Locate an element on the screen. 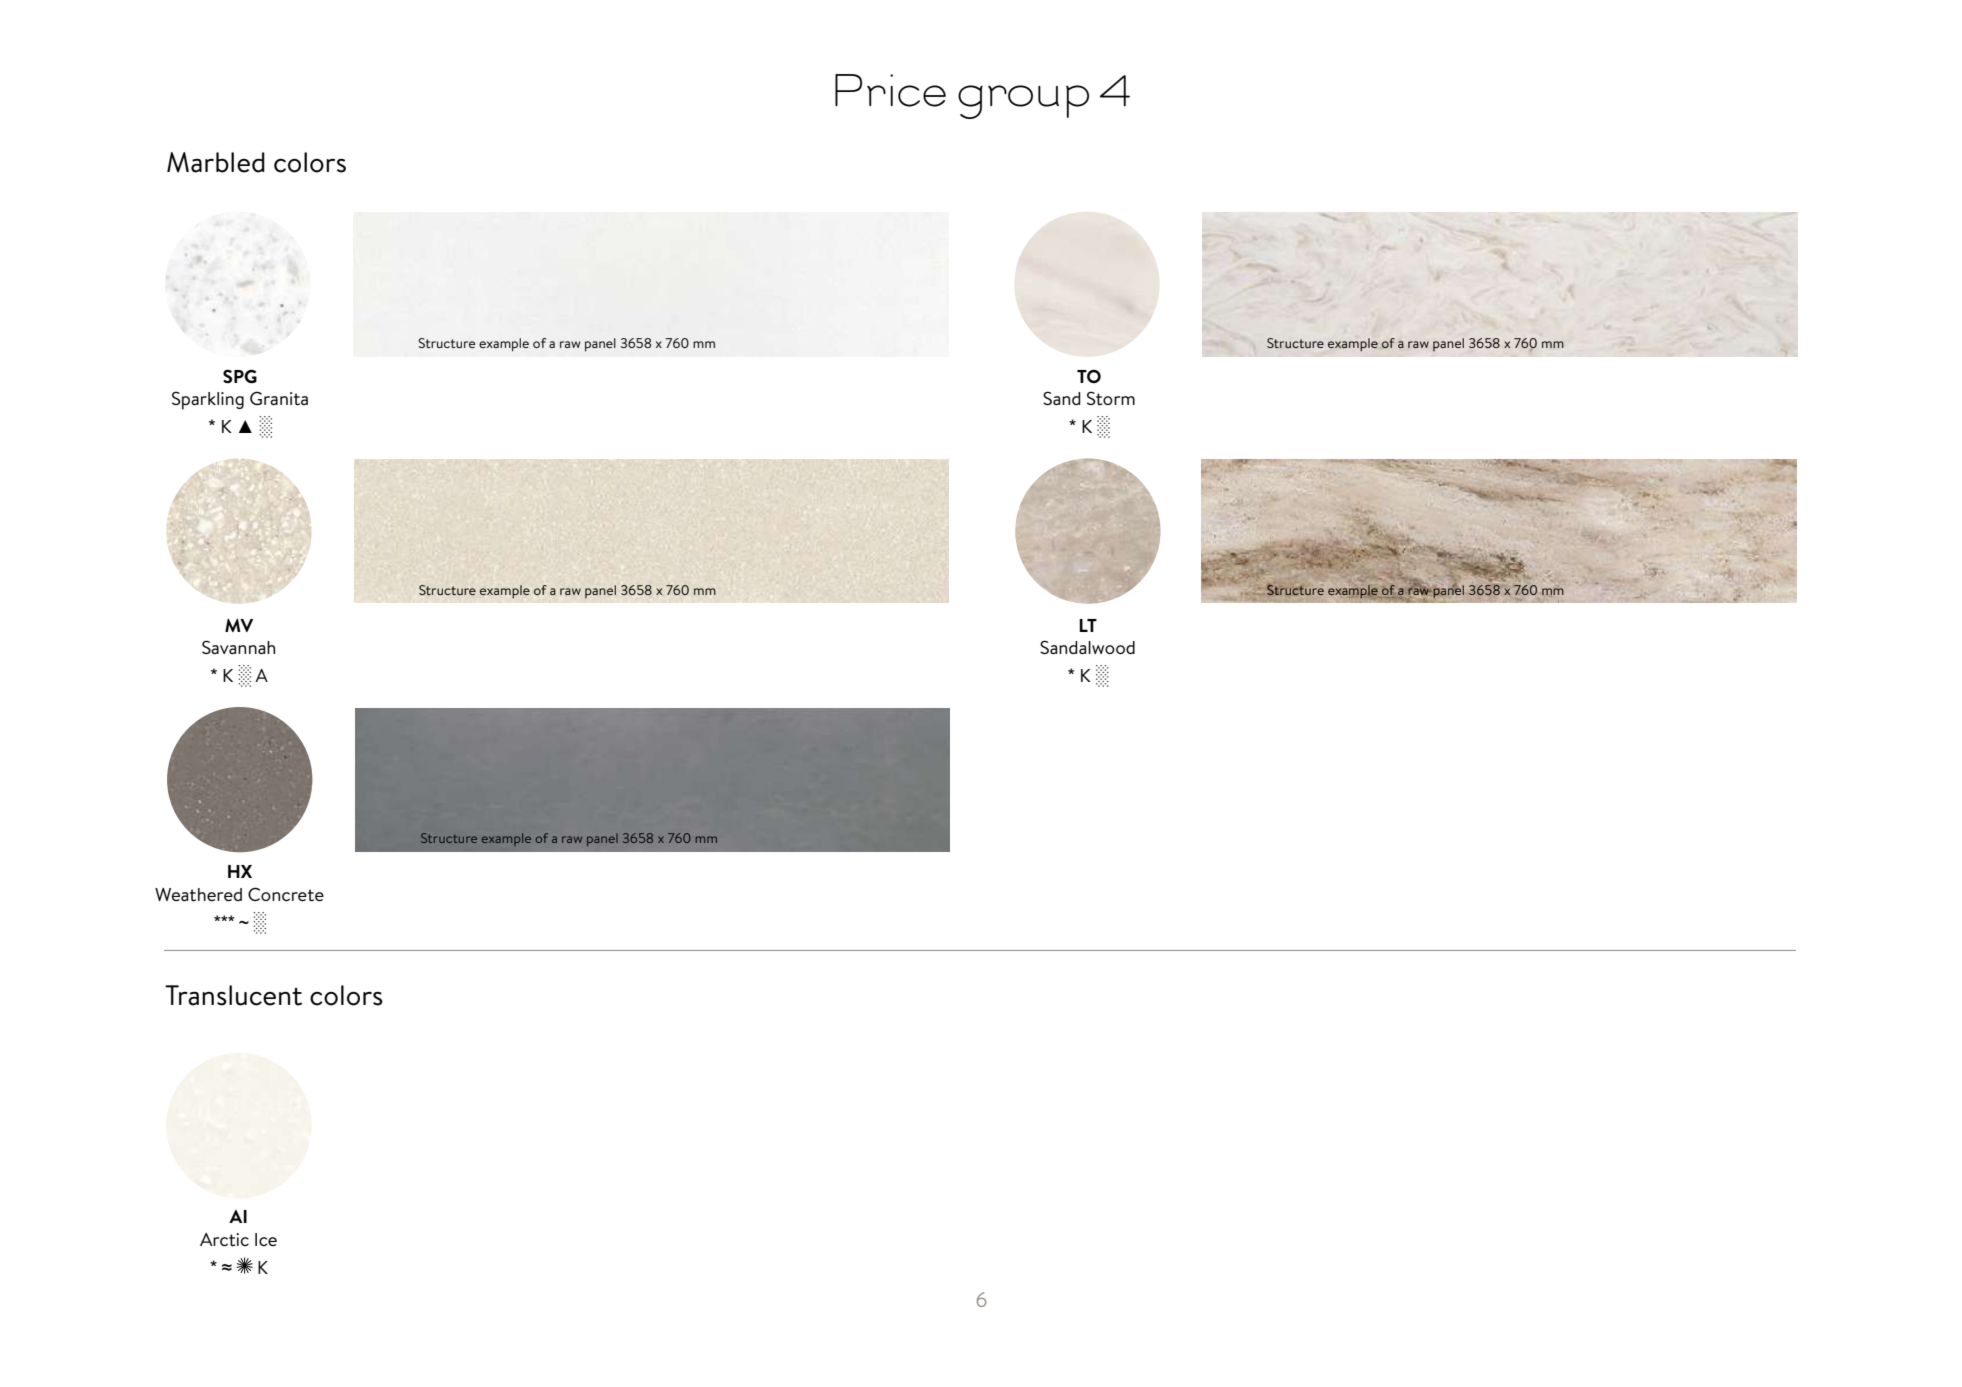 This screenshot has height=1387, width=1962. Price is located at coordinates (890, 90).
